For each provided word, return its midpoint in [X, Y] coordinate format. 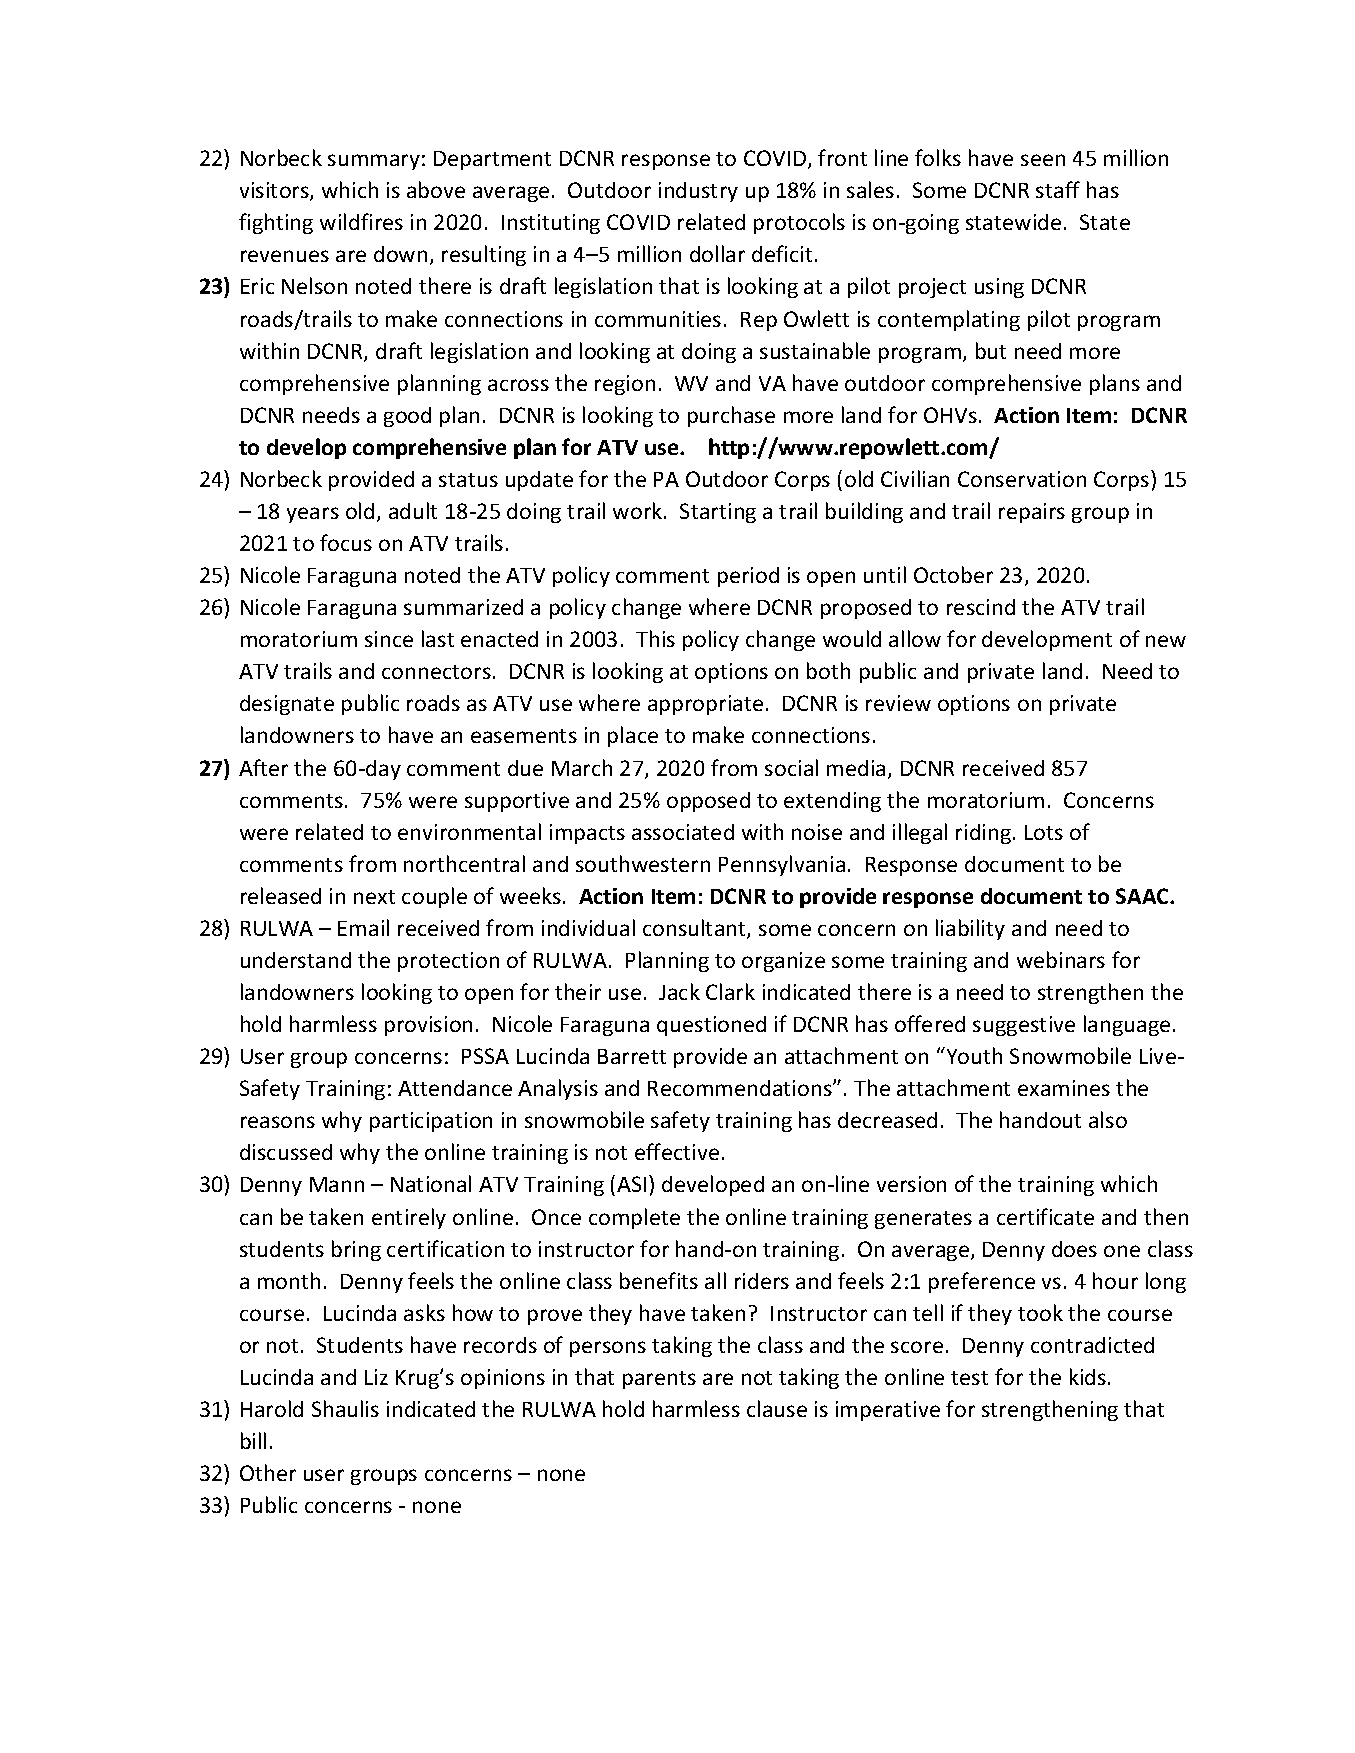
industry [698, 192]
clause [777, 1408]
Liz [376, 1377]
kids [1088, 1376]
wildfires [361, 221]
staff [1058, 189]
